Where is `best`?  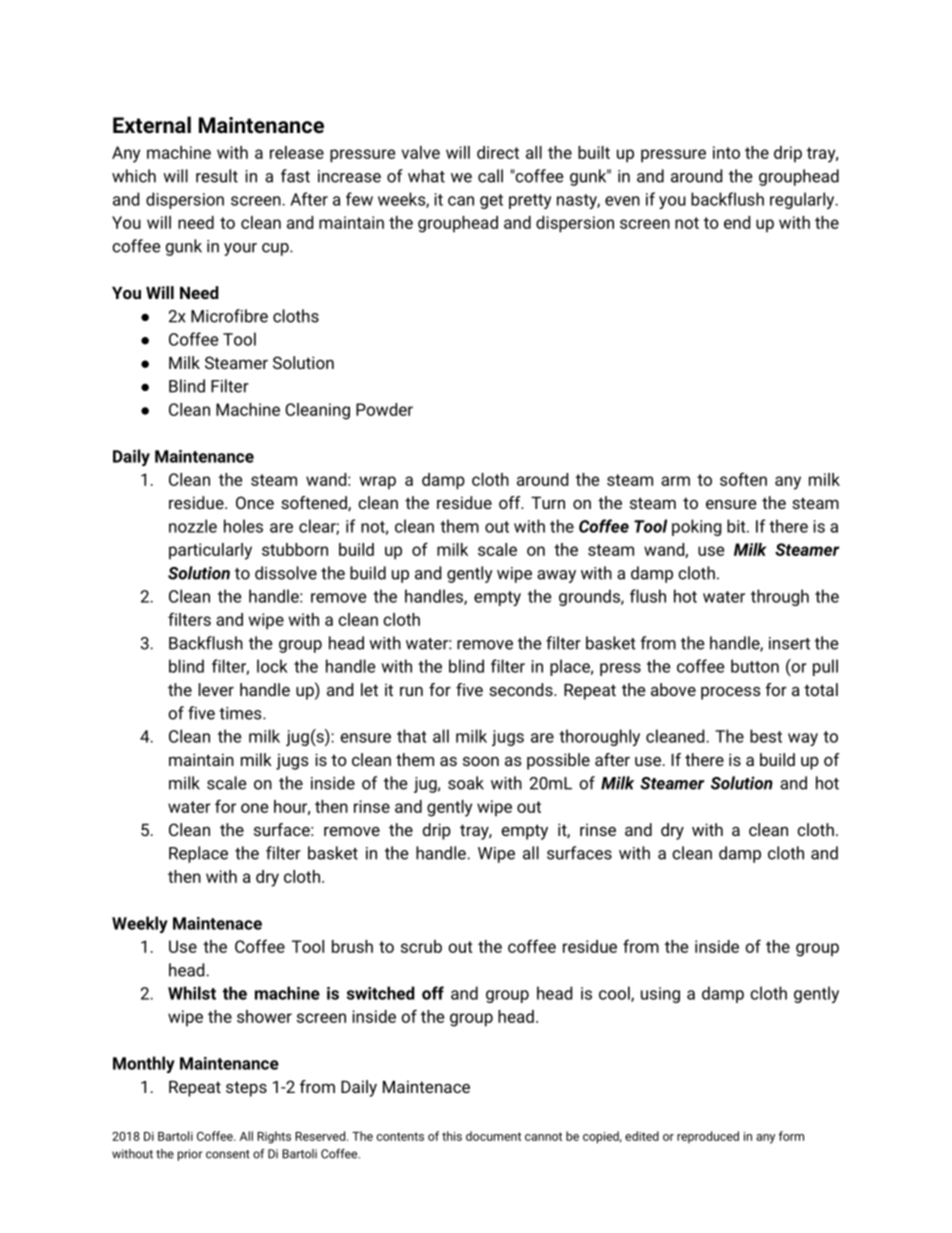 best is located at coordinates (766, 736).
